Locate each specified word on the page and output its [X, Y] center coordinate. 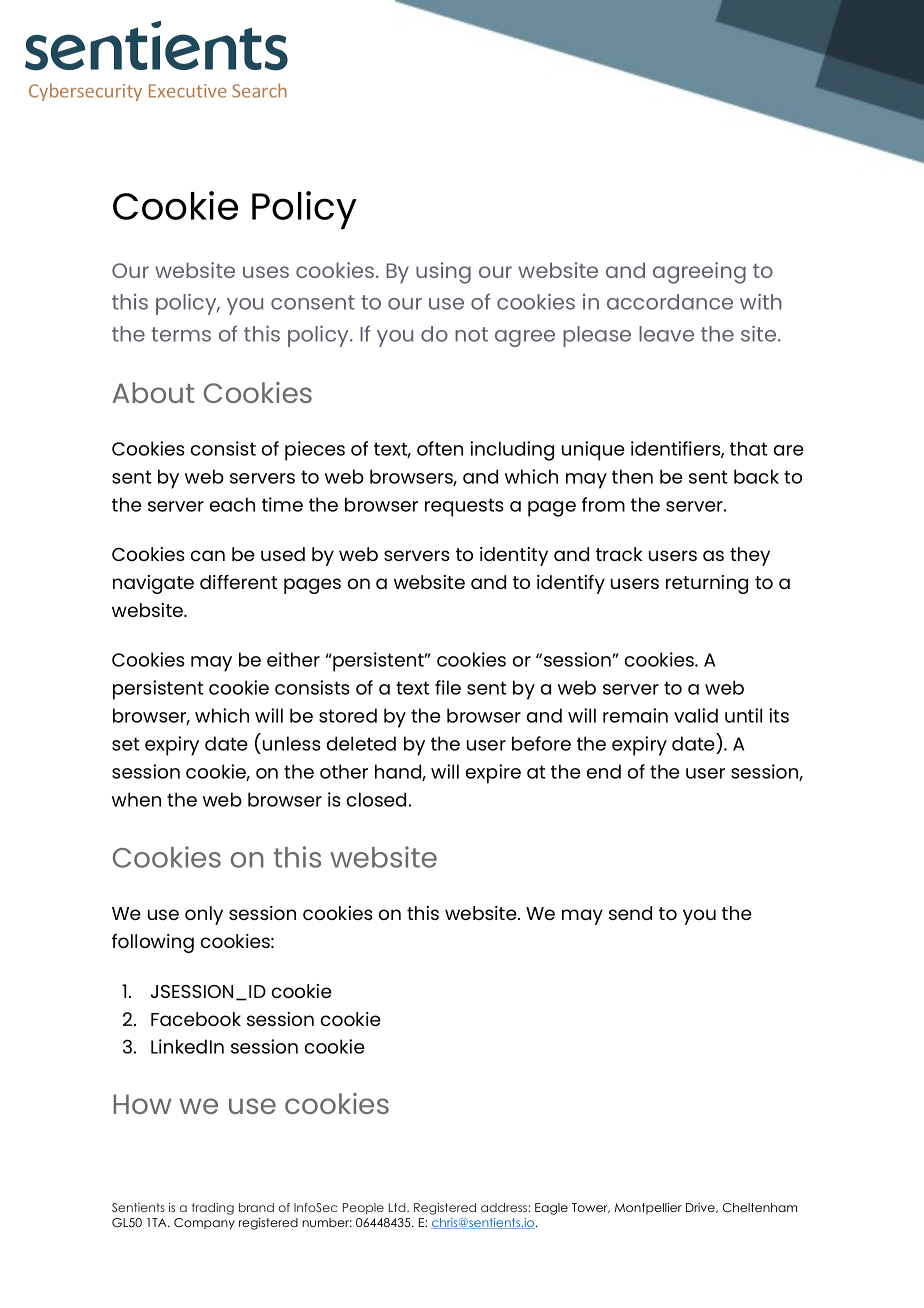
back [756, 476]
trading [213, 1209]
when [136, 799]
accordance [670, 302]
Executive [187, 91]
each [232, 504]
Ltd [398, 1207]
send [630, 913]
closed [376, 799]
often [440, 448]
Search [259, 90]
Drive [701, 1208]
